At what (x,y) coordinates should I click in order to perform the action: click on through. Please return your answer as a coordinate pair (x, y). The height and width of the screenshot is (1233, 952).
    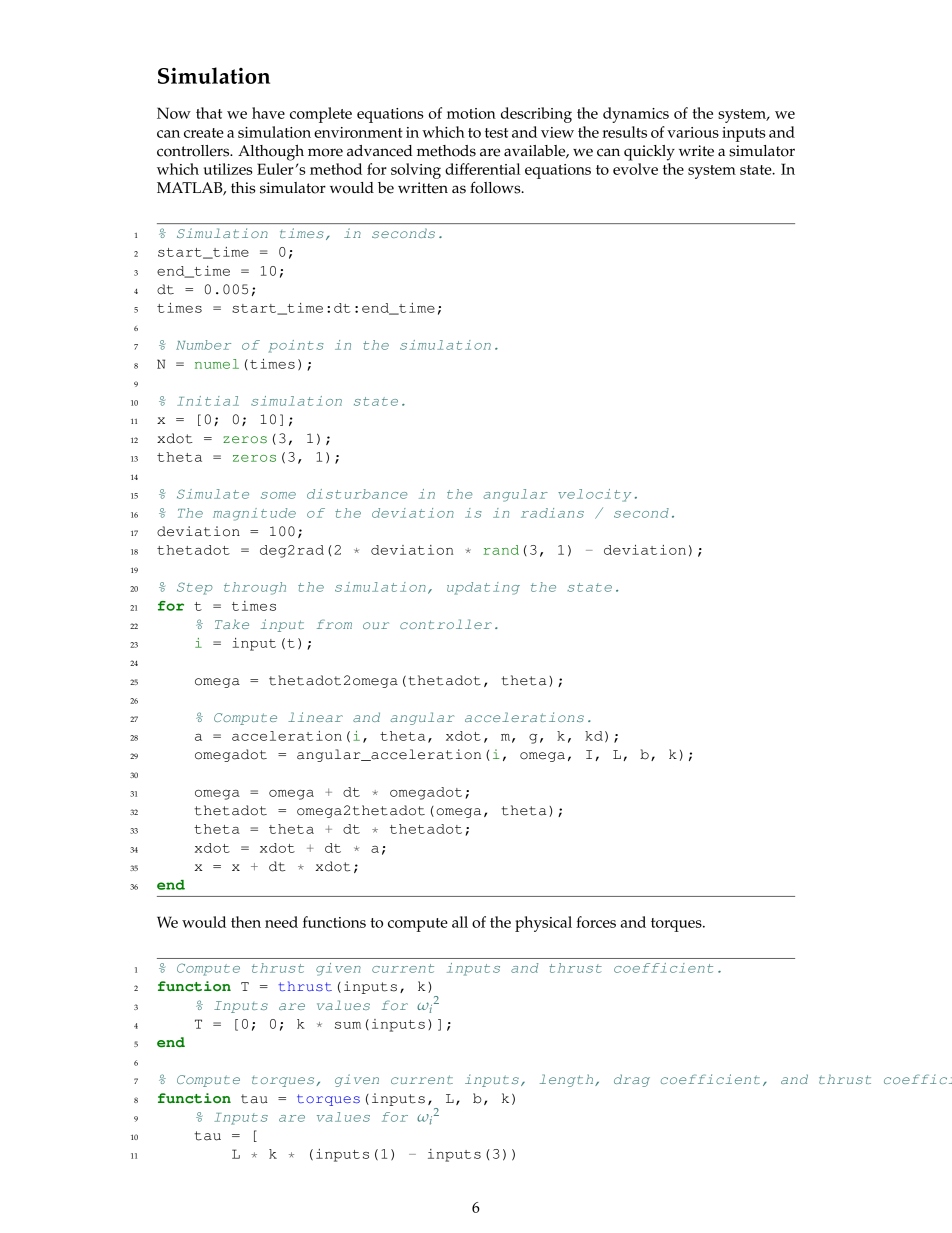
    Looking at the image, I should click on (255, 588).
